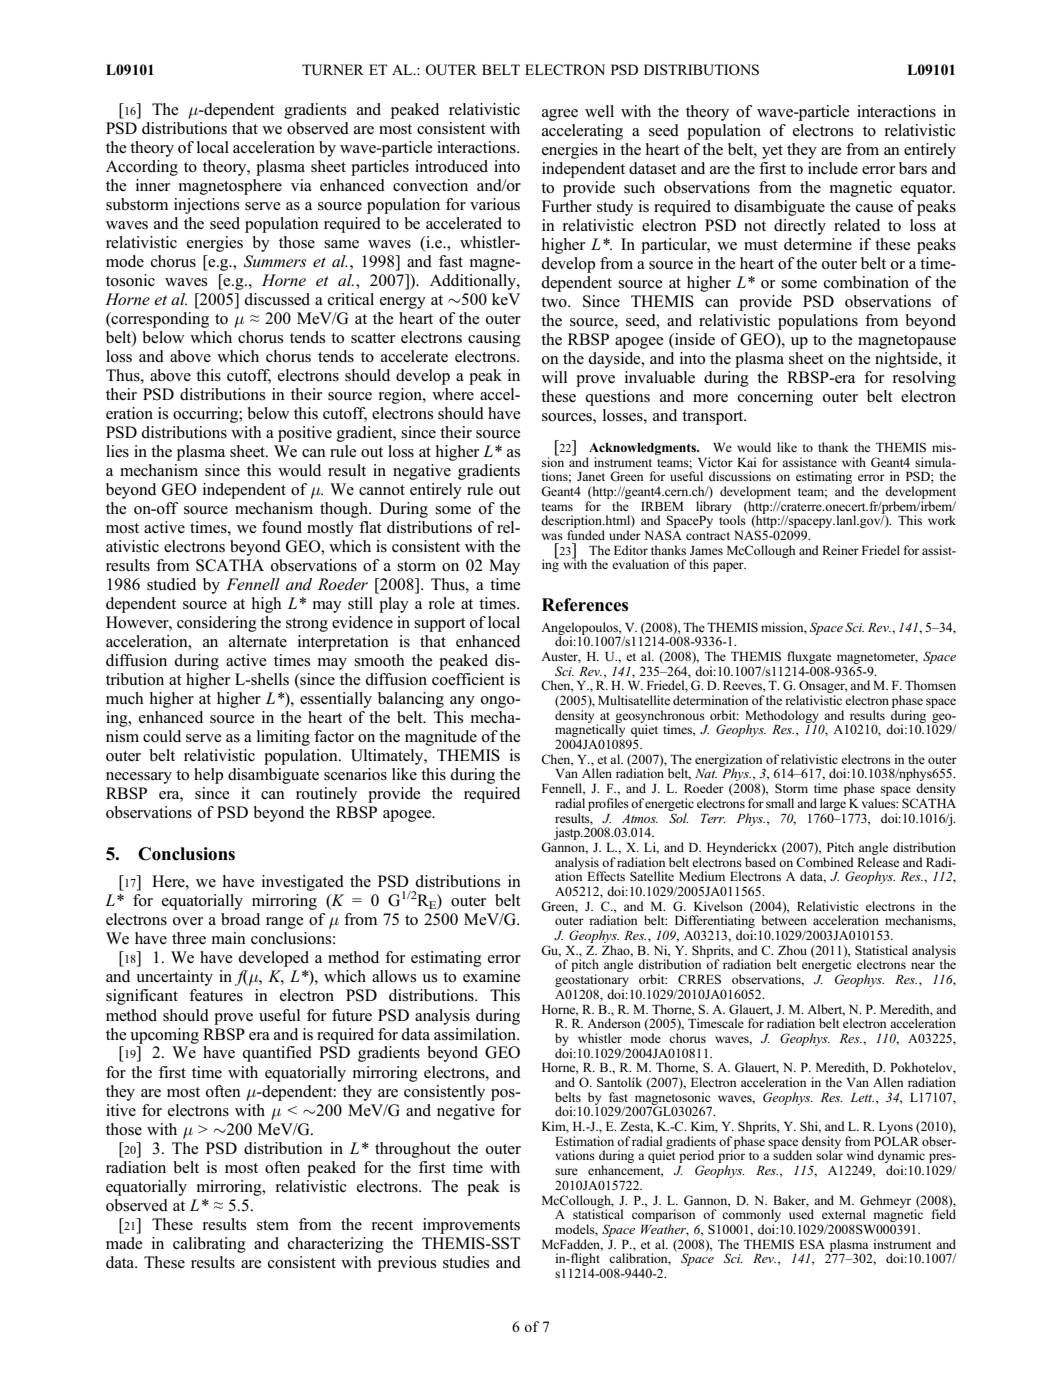  What do you see at coordinates (833, 168) in the screenshot?
I see `include` at bounding box center [833, 168].
